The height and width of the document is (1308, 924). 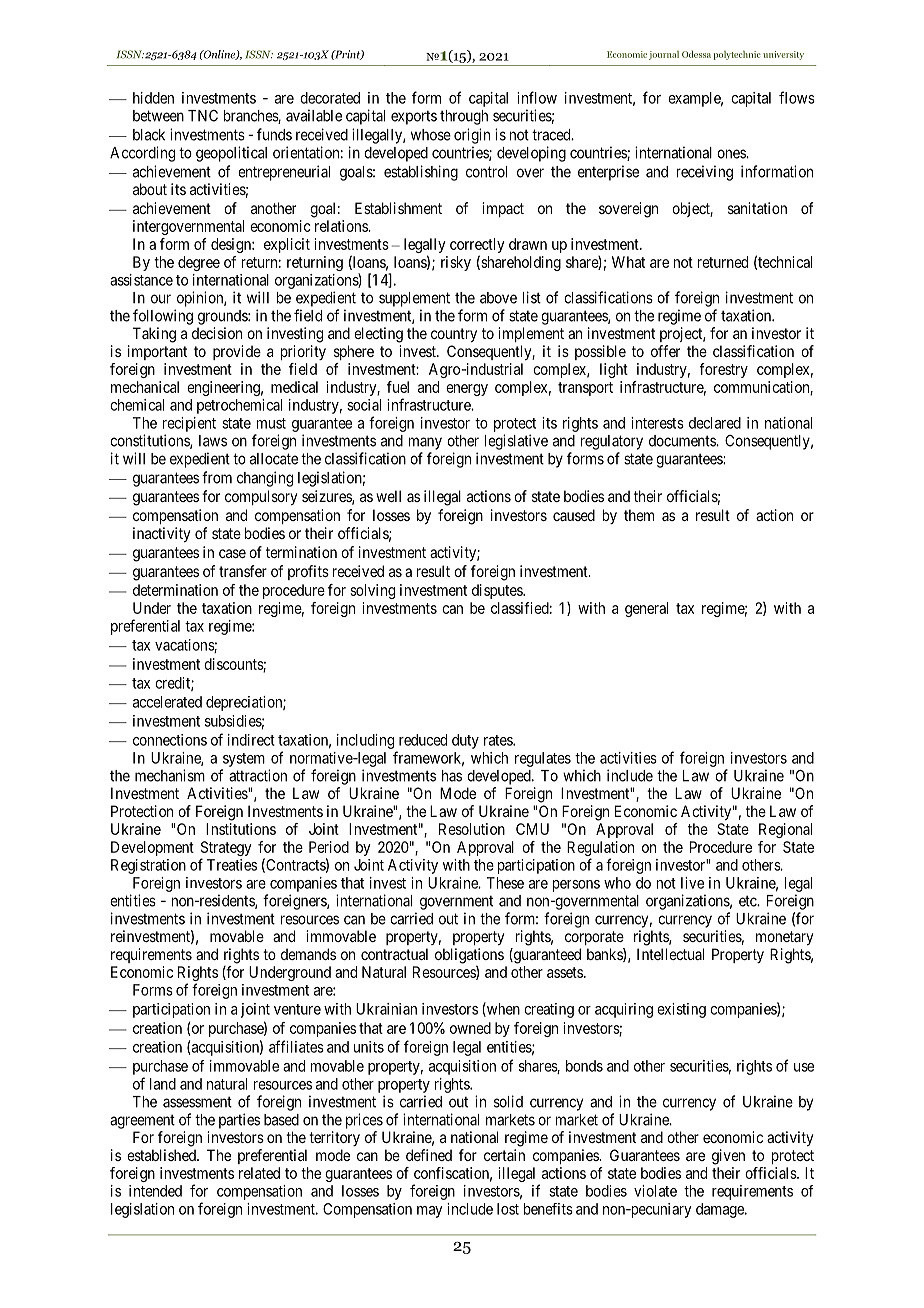 I want to click on Regional, so click(x=785, y=830).
